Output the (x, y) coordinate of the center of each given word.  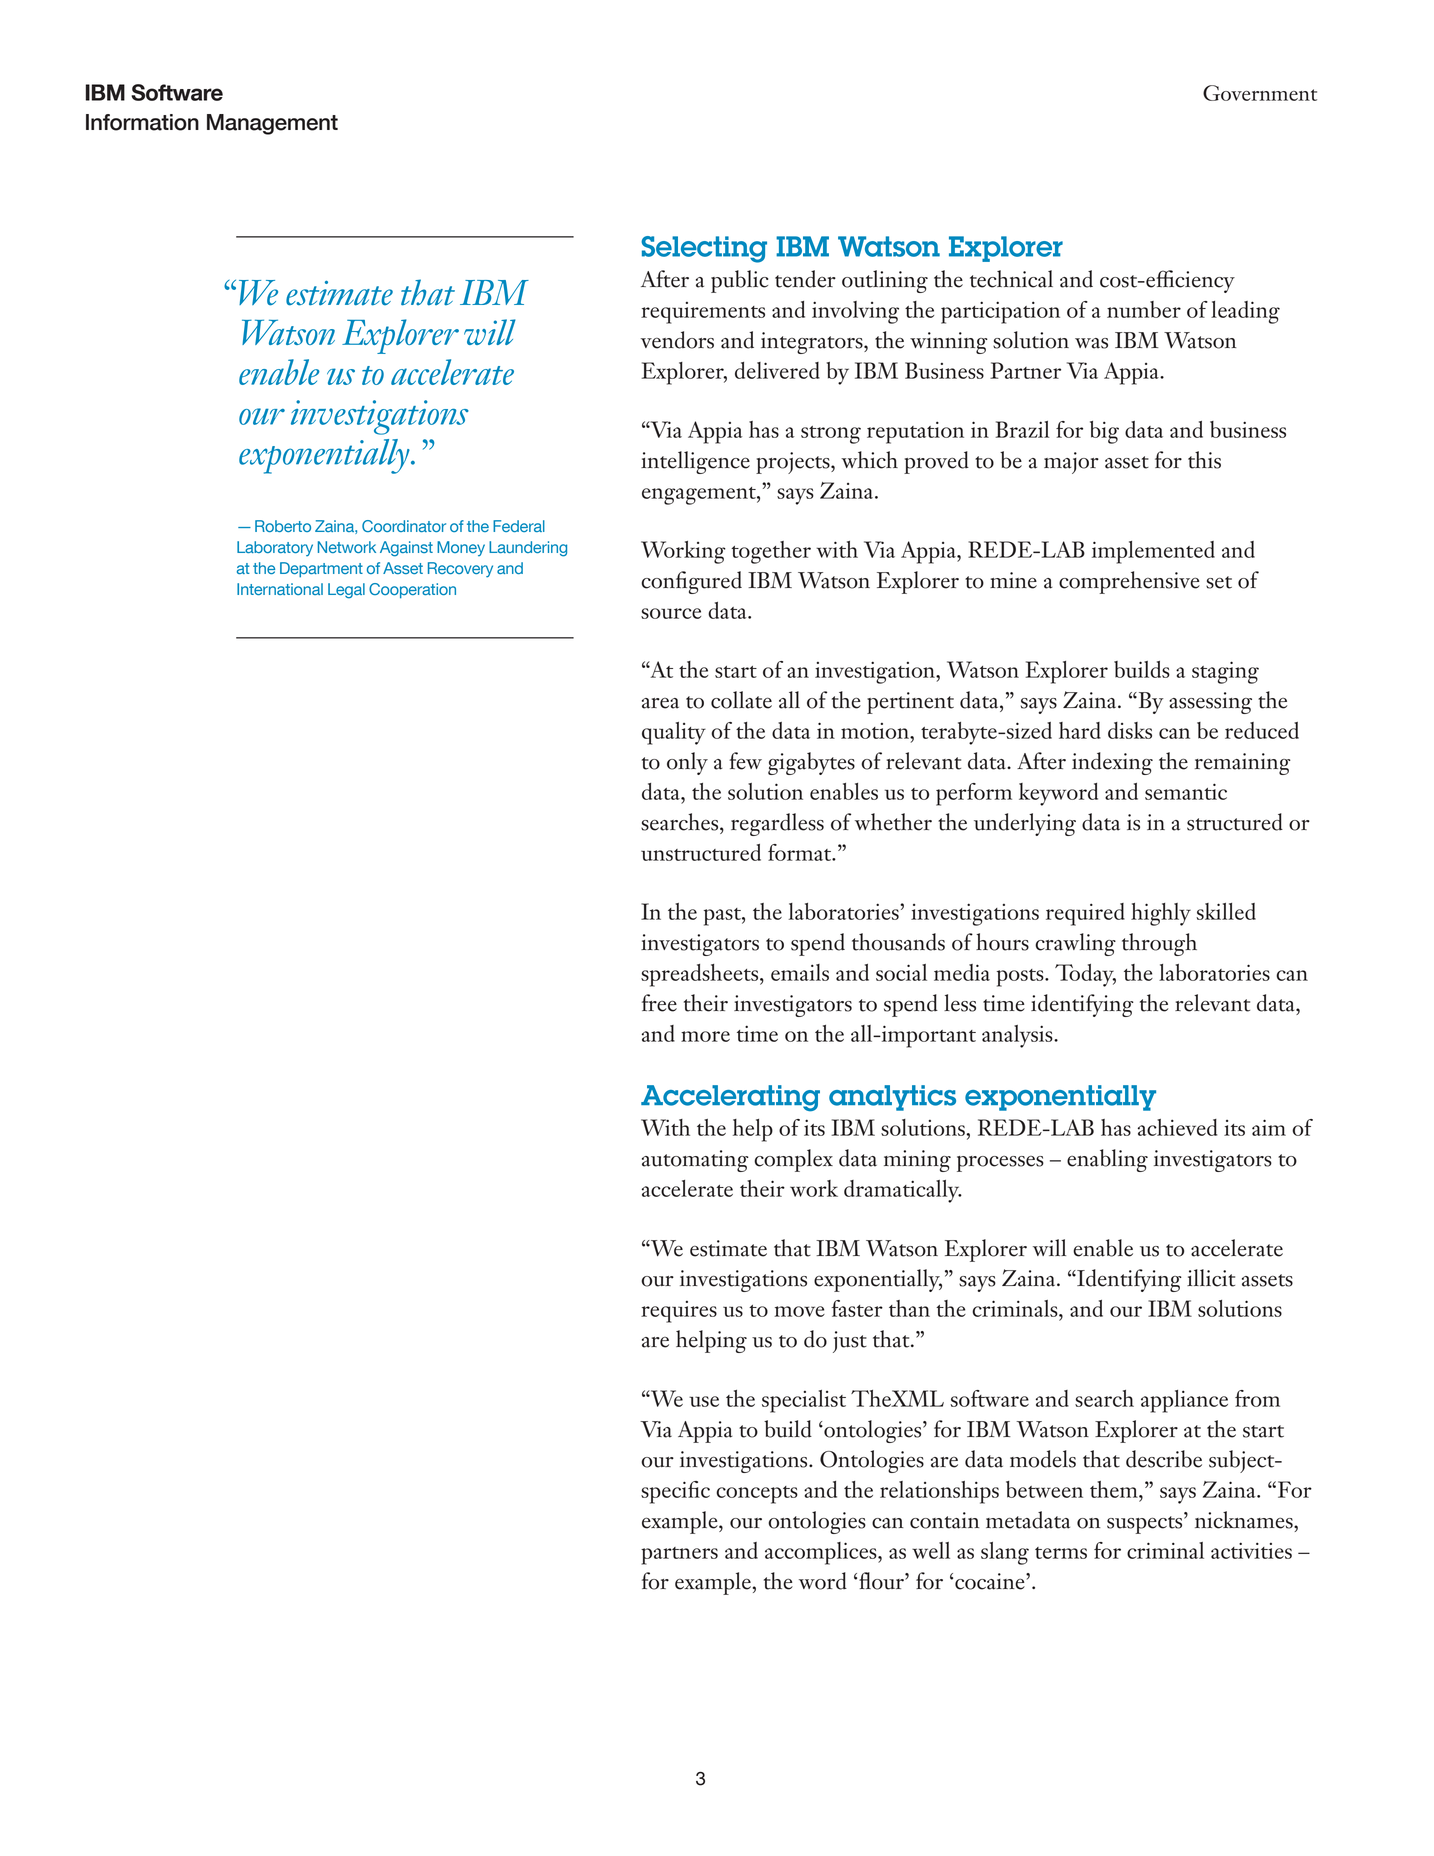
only (687, 763)
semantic (1186, 791)
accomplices (822, 1553)
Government (1260, 93)
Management (272, 124)
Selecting (704, 249)
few (745, 761)
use (704, 1401)
